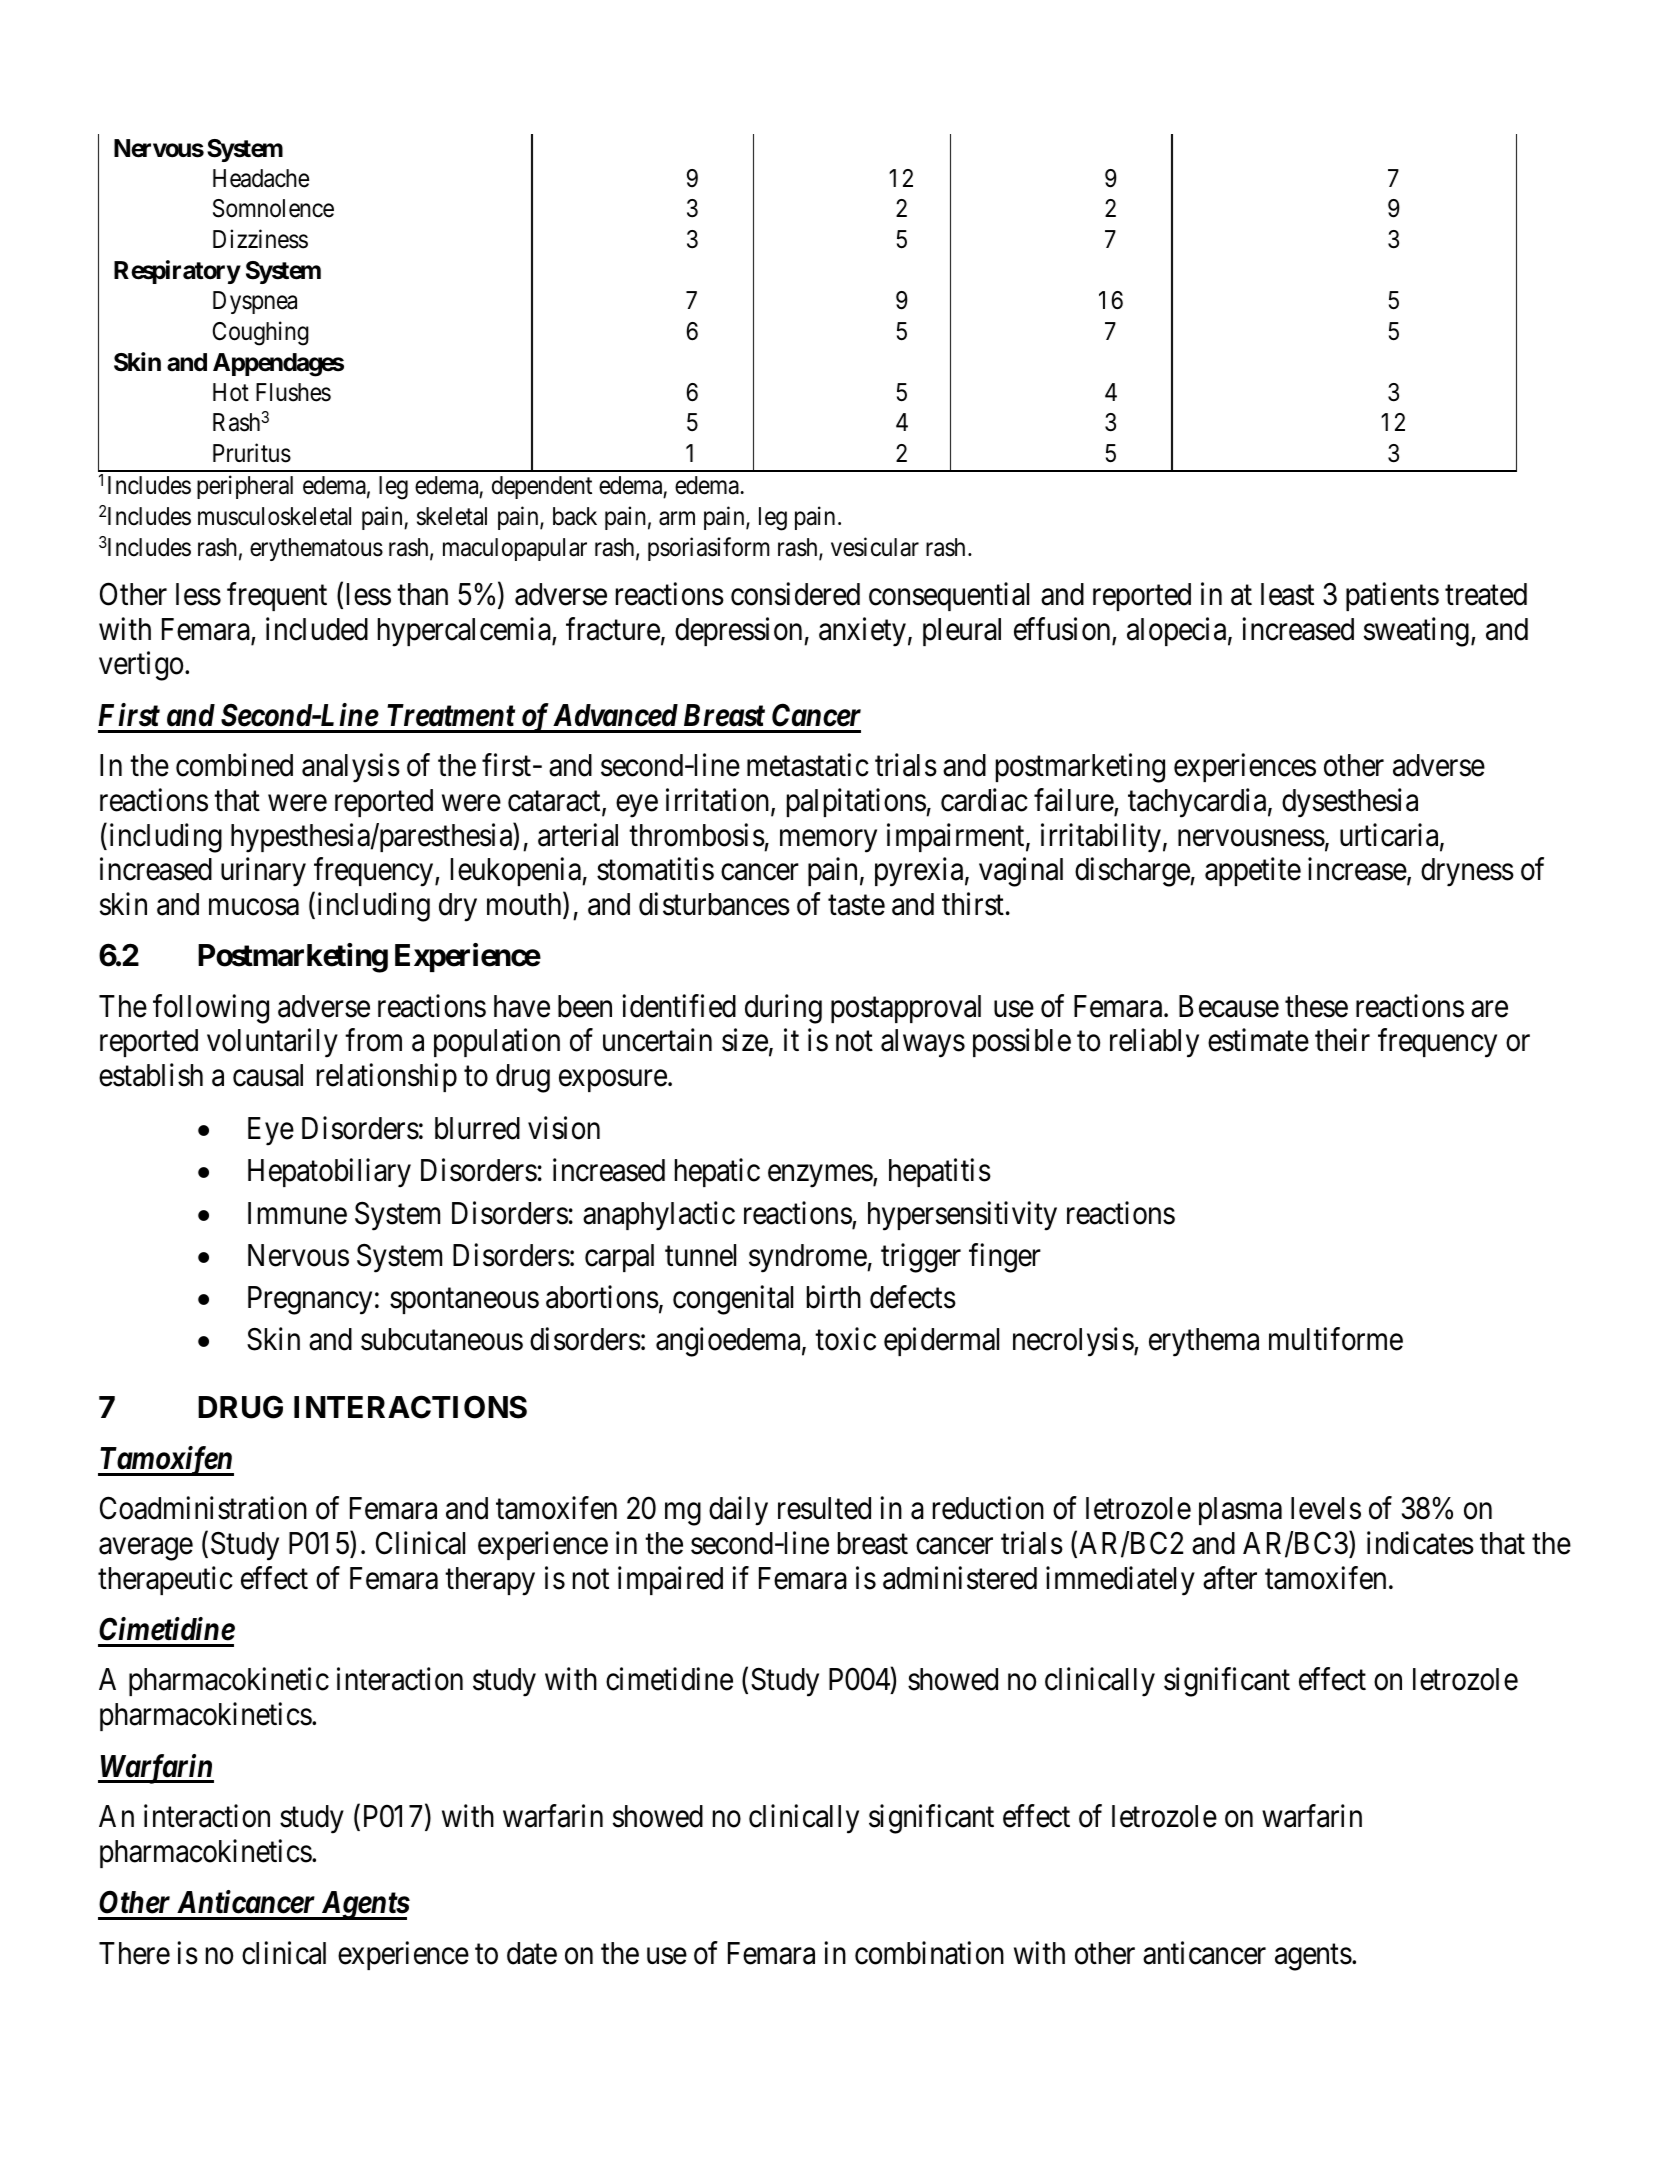  I want to click on frequent, so click(277, 597).
